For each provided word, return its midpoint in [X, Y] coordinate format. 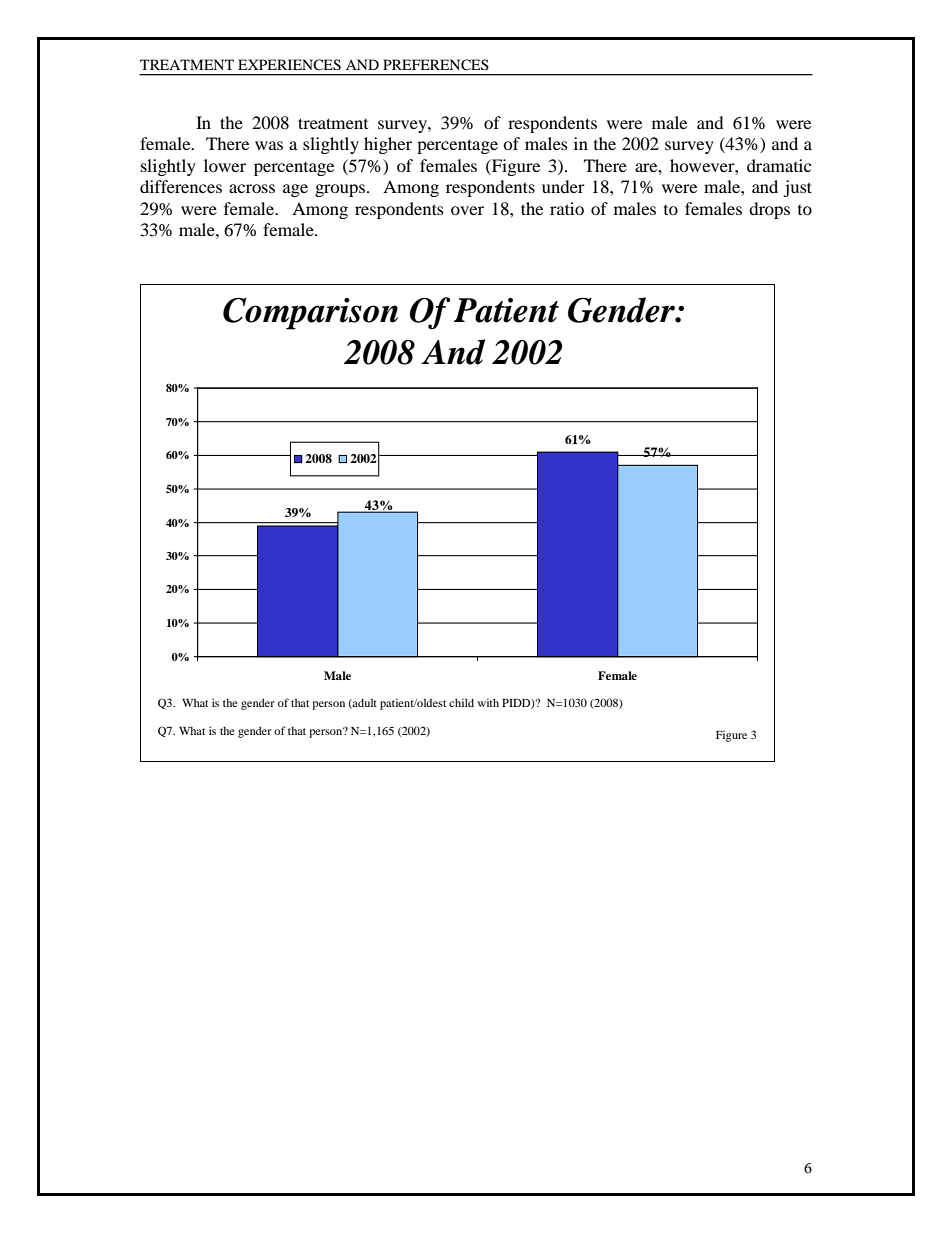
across [252, 188]
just [797, 188]
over [467, 210]
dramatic [779, 165]
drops [769, 210]
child [461, 702]
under [563, 186]
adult [364, 703]
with [488, 702]
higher [388, 145]
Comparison [310, 313]
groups [341, 190]
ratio [567, 208]
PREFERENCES [436, 65]
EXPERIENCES [289, 65]
